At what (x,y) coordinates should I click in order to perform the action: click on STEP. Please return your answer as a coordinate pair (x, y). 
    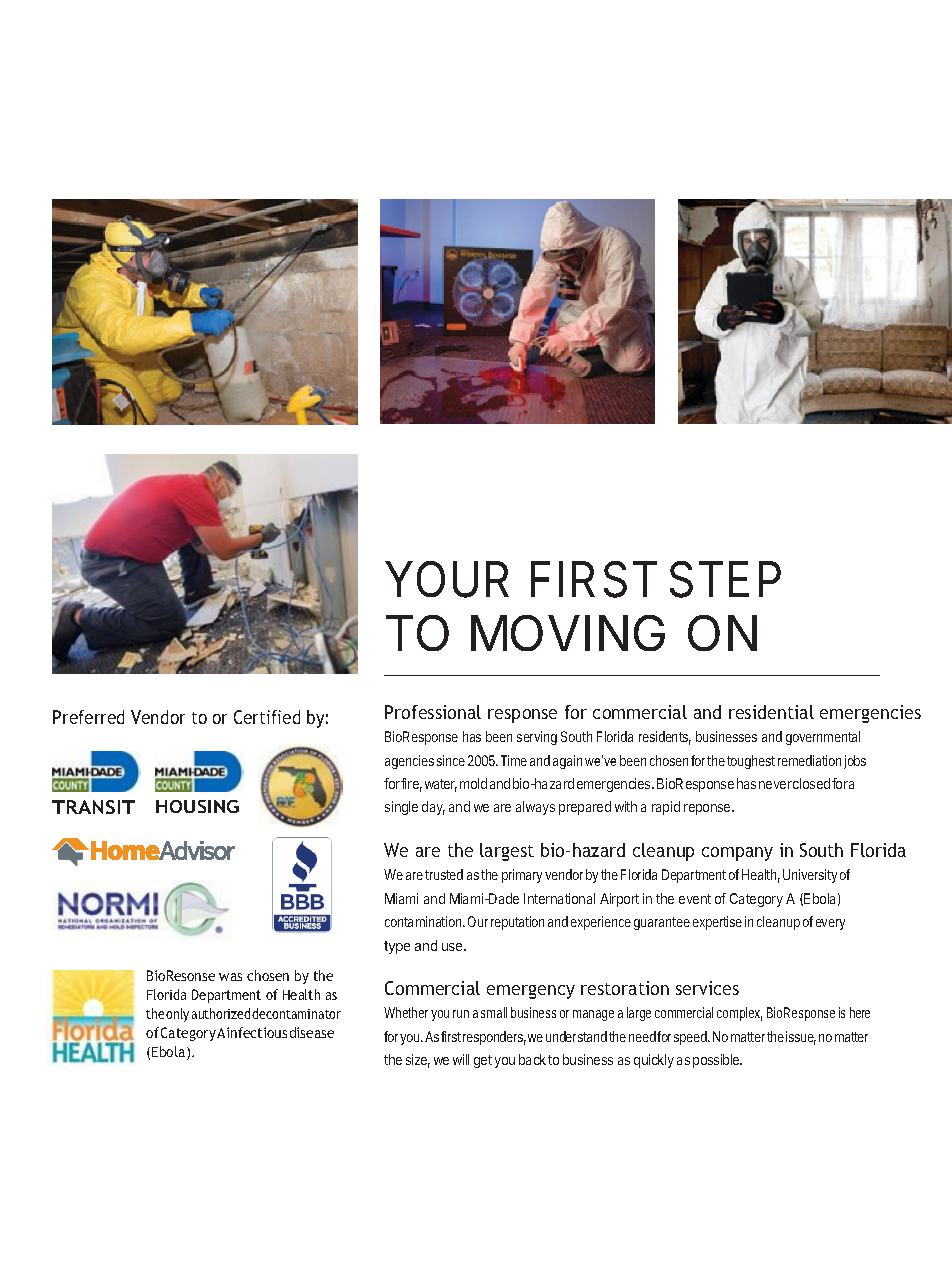
    Looking at the image, I should click on (725, 579).
